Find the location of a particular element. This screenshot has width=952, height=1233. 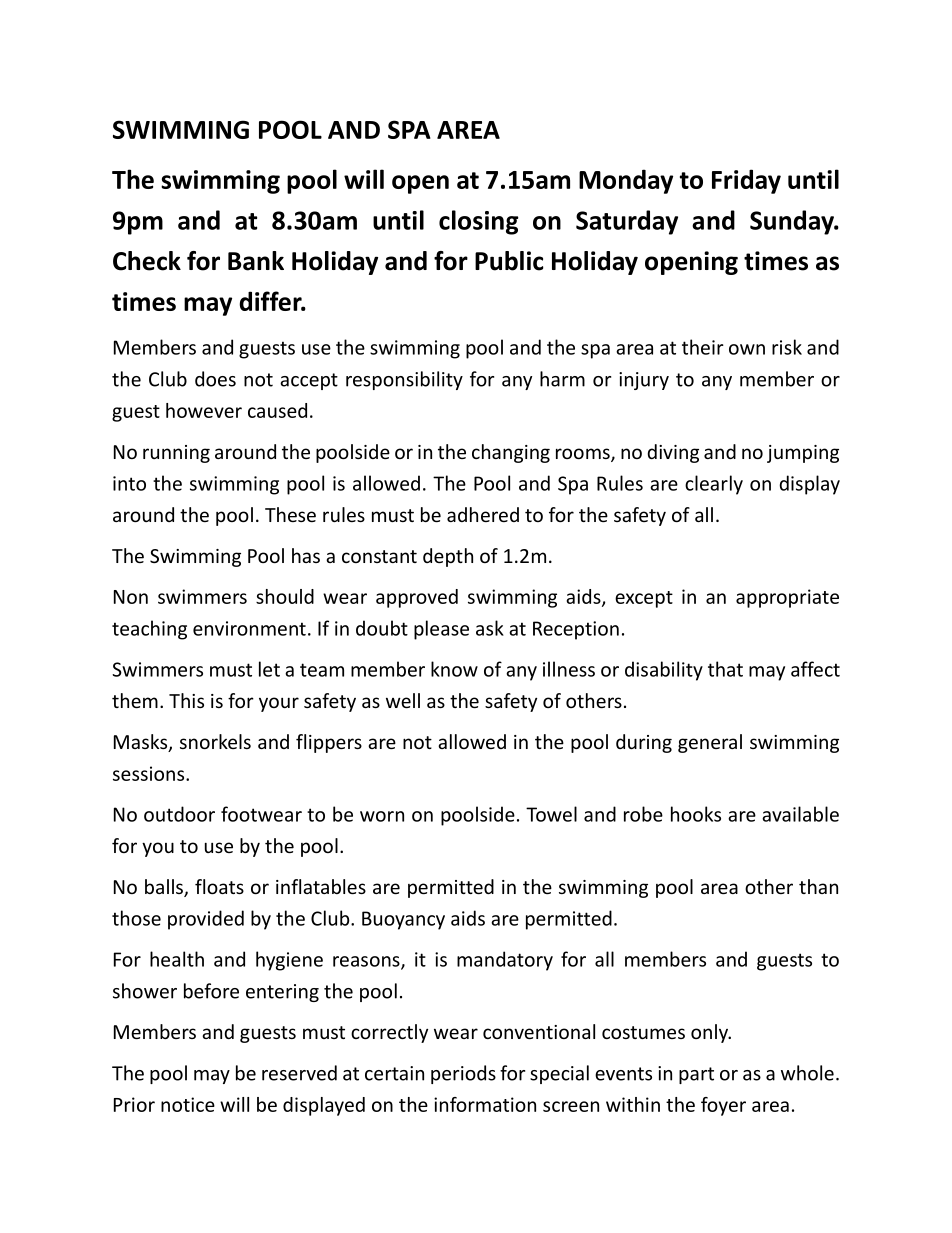

Friday is located at coordinates (746, 181).
